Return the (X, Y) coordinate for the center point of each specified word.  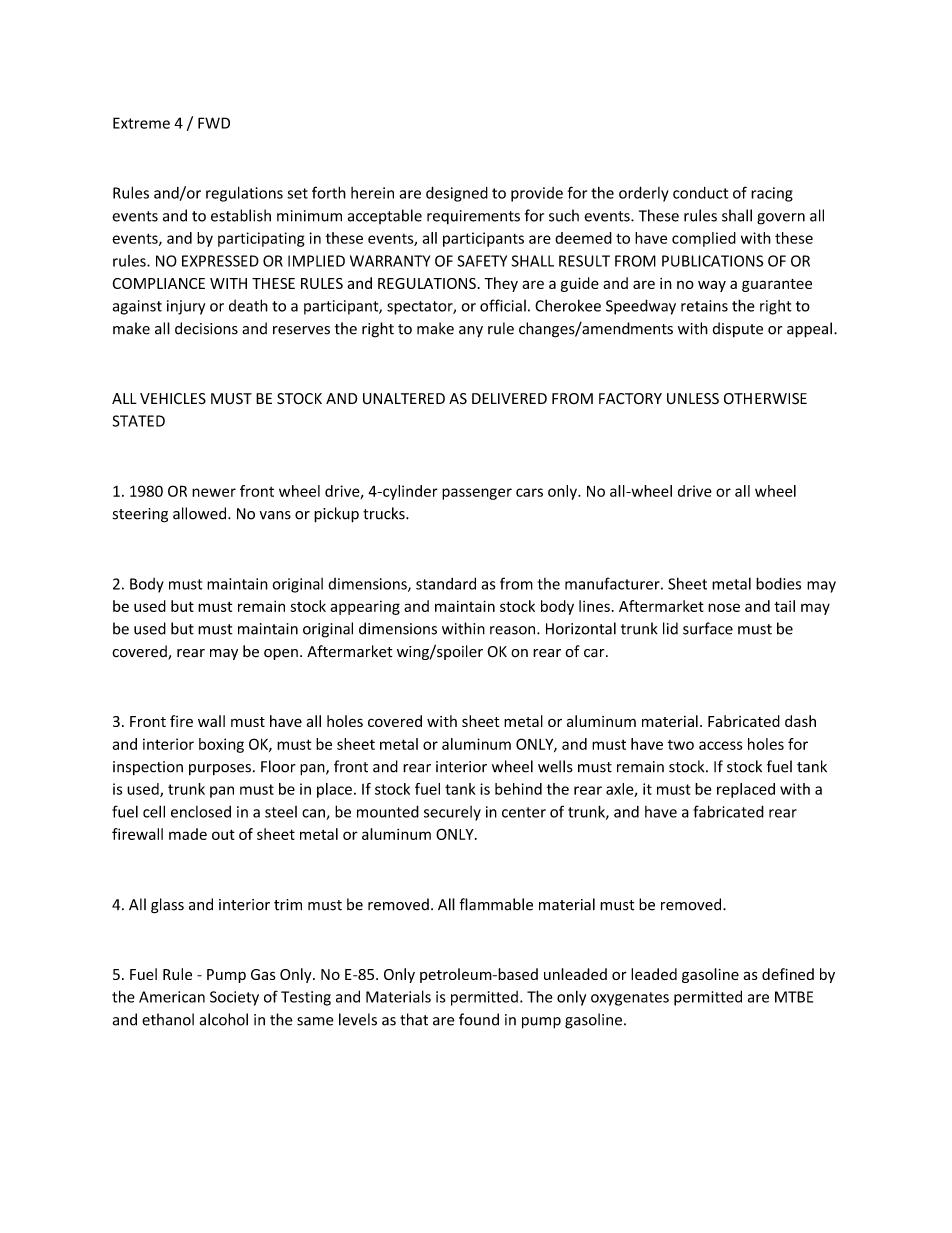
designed (457, 194)
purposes (220, 769)
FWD (214, 123)
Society (234, 998)
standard (446, 583)
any (471, 332)
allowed (201, 513)
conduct (700, 193)
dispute (738, 329)
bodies (778, 583)
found (479, 1019)
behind (518, 789)
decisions (206, 328)
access (721, 745)
